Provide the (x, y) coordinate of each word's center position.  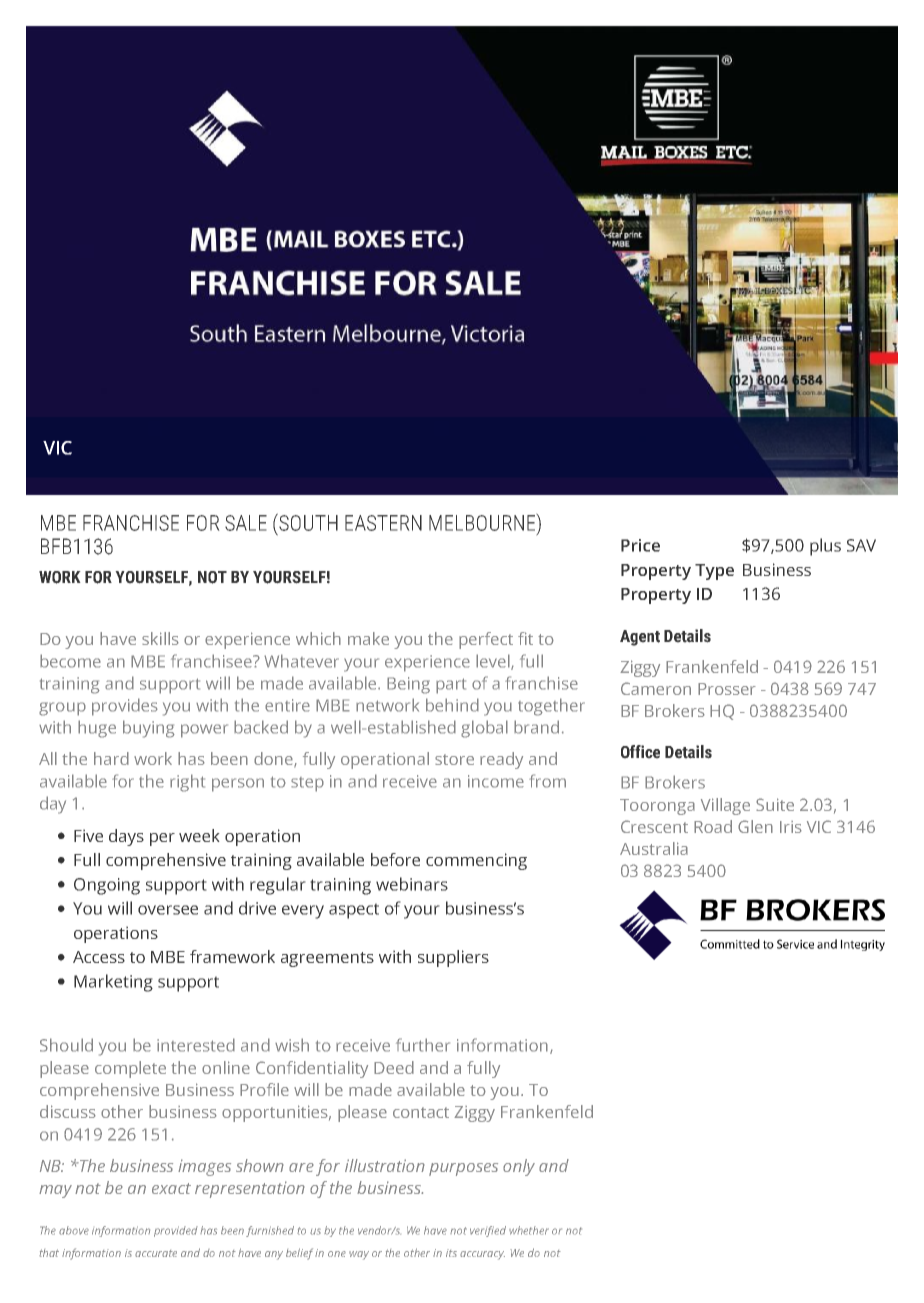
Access (99, 957)
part (451, 686)
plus (825, 547)
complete (130, 1069)
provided (176, 1231)
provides (125, 707)
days (126, 837)
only (519, 1167)
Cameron (656, 688)
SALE (246, 523)
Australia (654, 848)
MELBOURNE (483, 522)
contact (421, 1112)
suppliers (453, 958)
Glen (755, 826)
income (496, 781)
